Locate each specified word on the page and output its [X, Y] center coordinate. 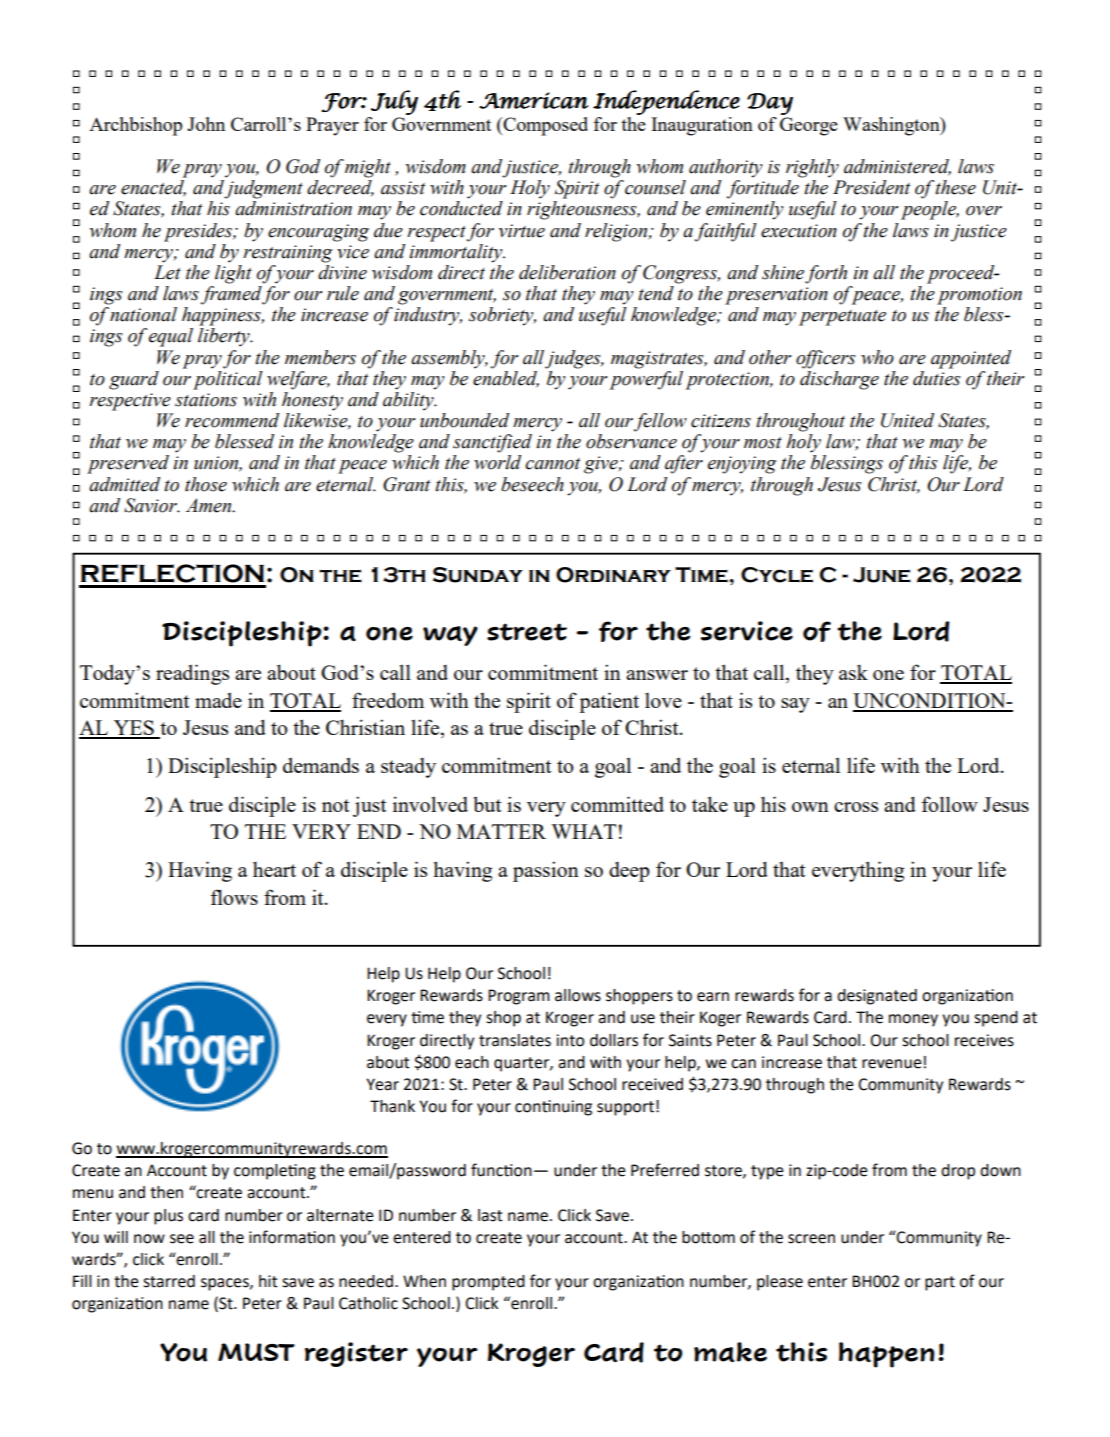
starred [169, 1281]
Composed [544, 126]
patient [609, 702]
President [872, 187]
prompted [488, 1283]
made [218, 700]
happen [886, 1355]
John [206, 124]
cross [856, 807]
